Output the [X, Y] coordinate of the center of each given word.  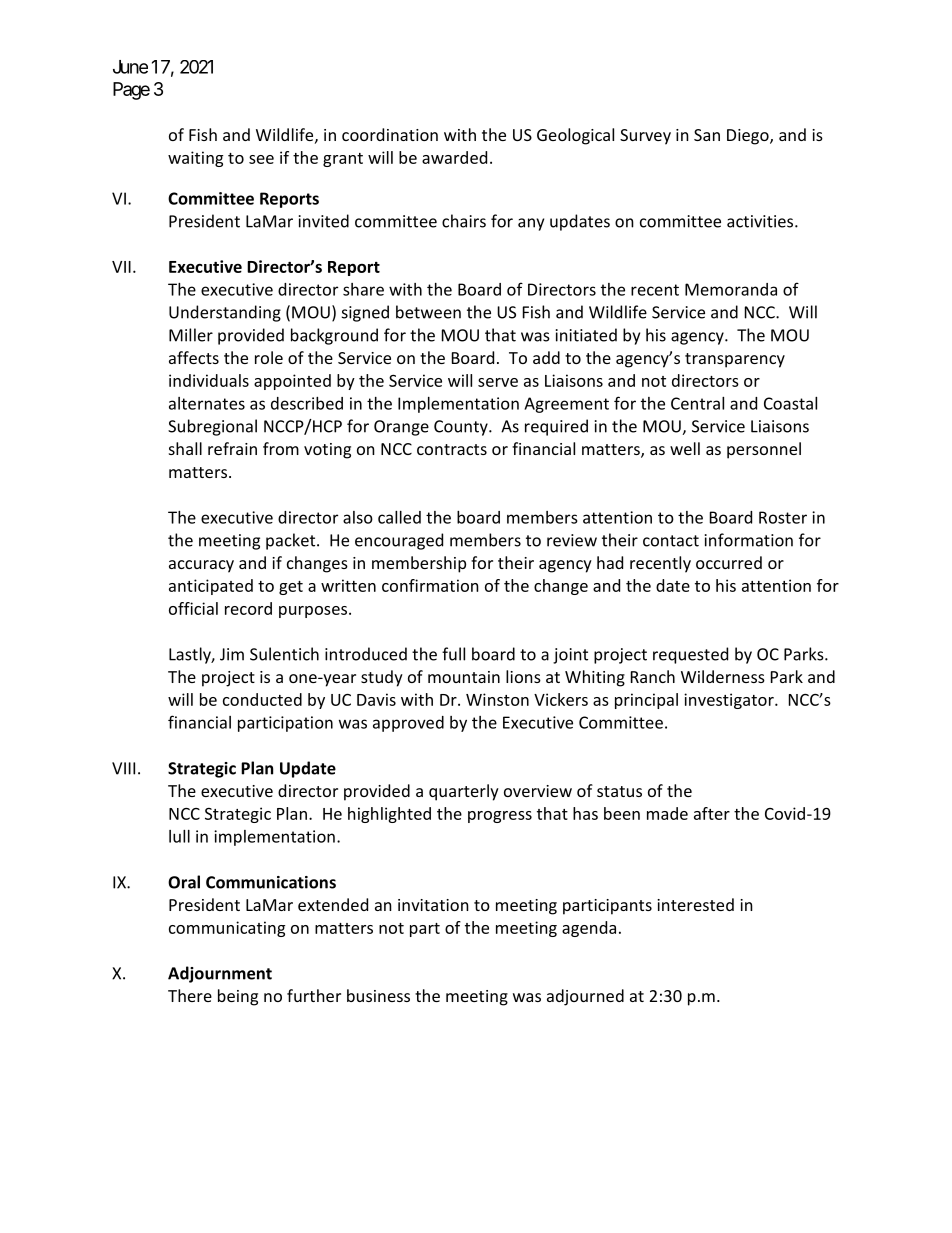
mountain [464, 677]
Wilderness [723, 676]
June [130, 67]
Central [697, 403]
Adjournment [220, 974]
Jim [232, 654]
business [378, 995]
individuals [209, 380]
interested [695, 904]
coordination [390, 134]
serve [498, 382]
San [707, 135]
